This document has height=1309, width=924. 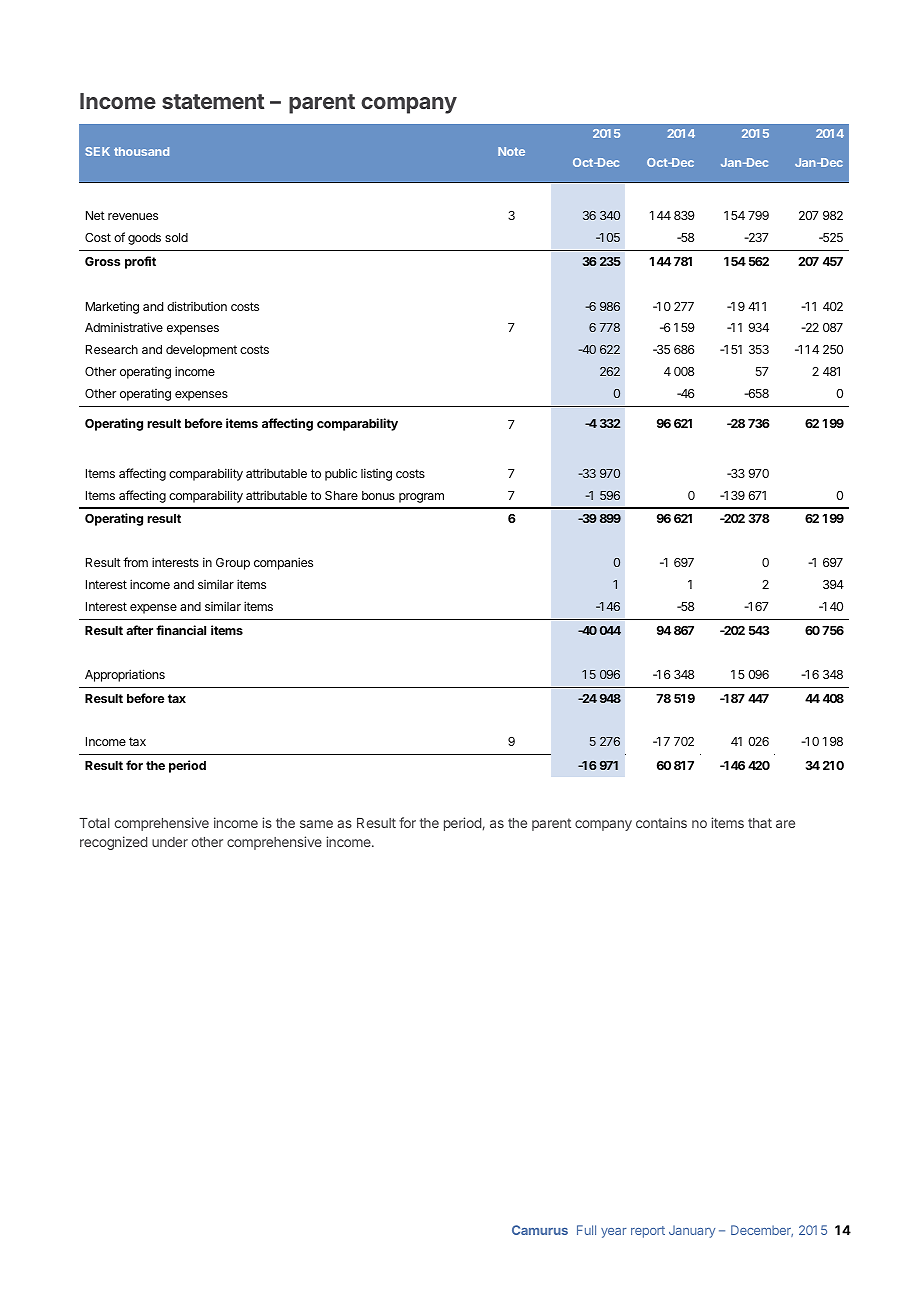 What do you see at coordinates (316, 824) in the document?
I see `same` at bounding box center [316, 824].
